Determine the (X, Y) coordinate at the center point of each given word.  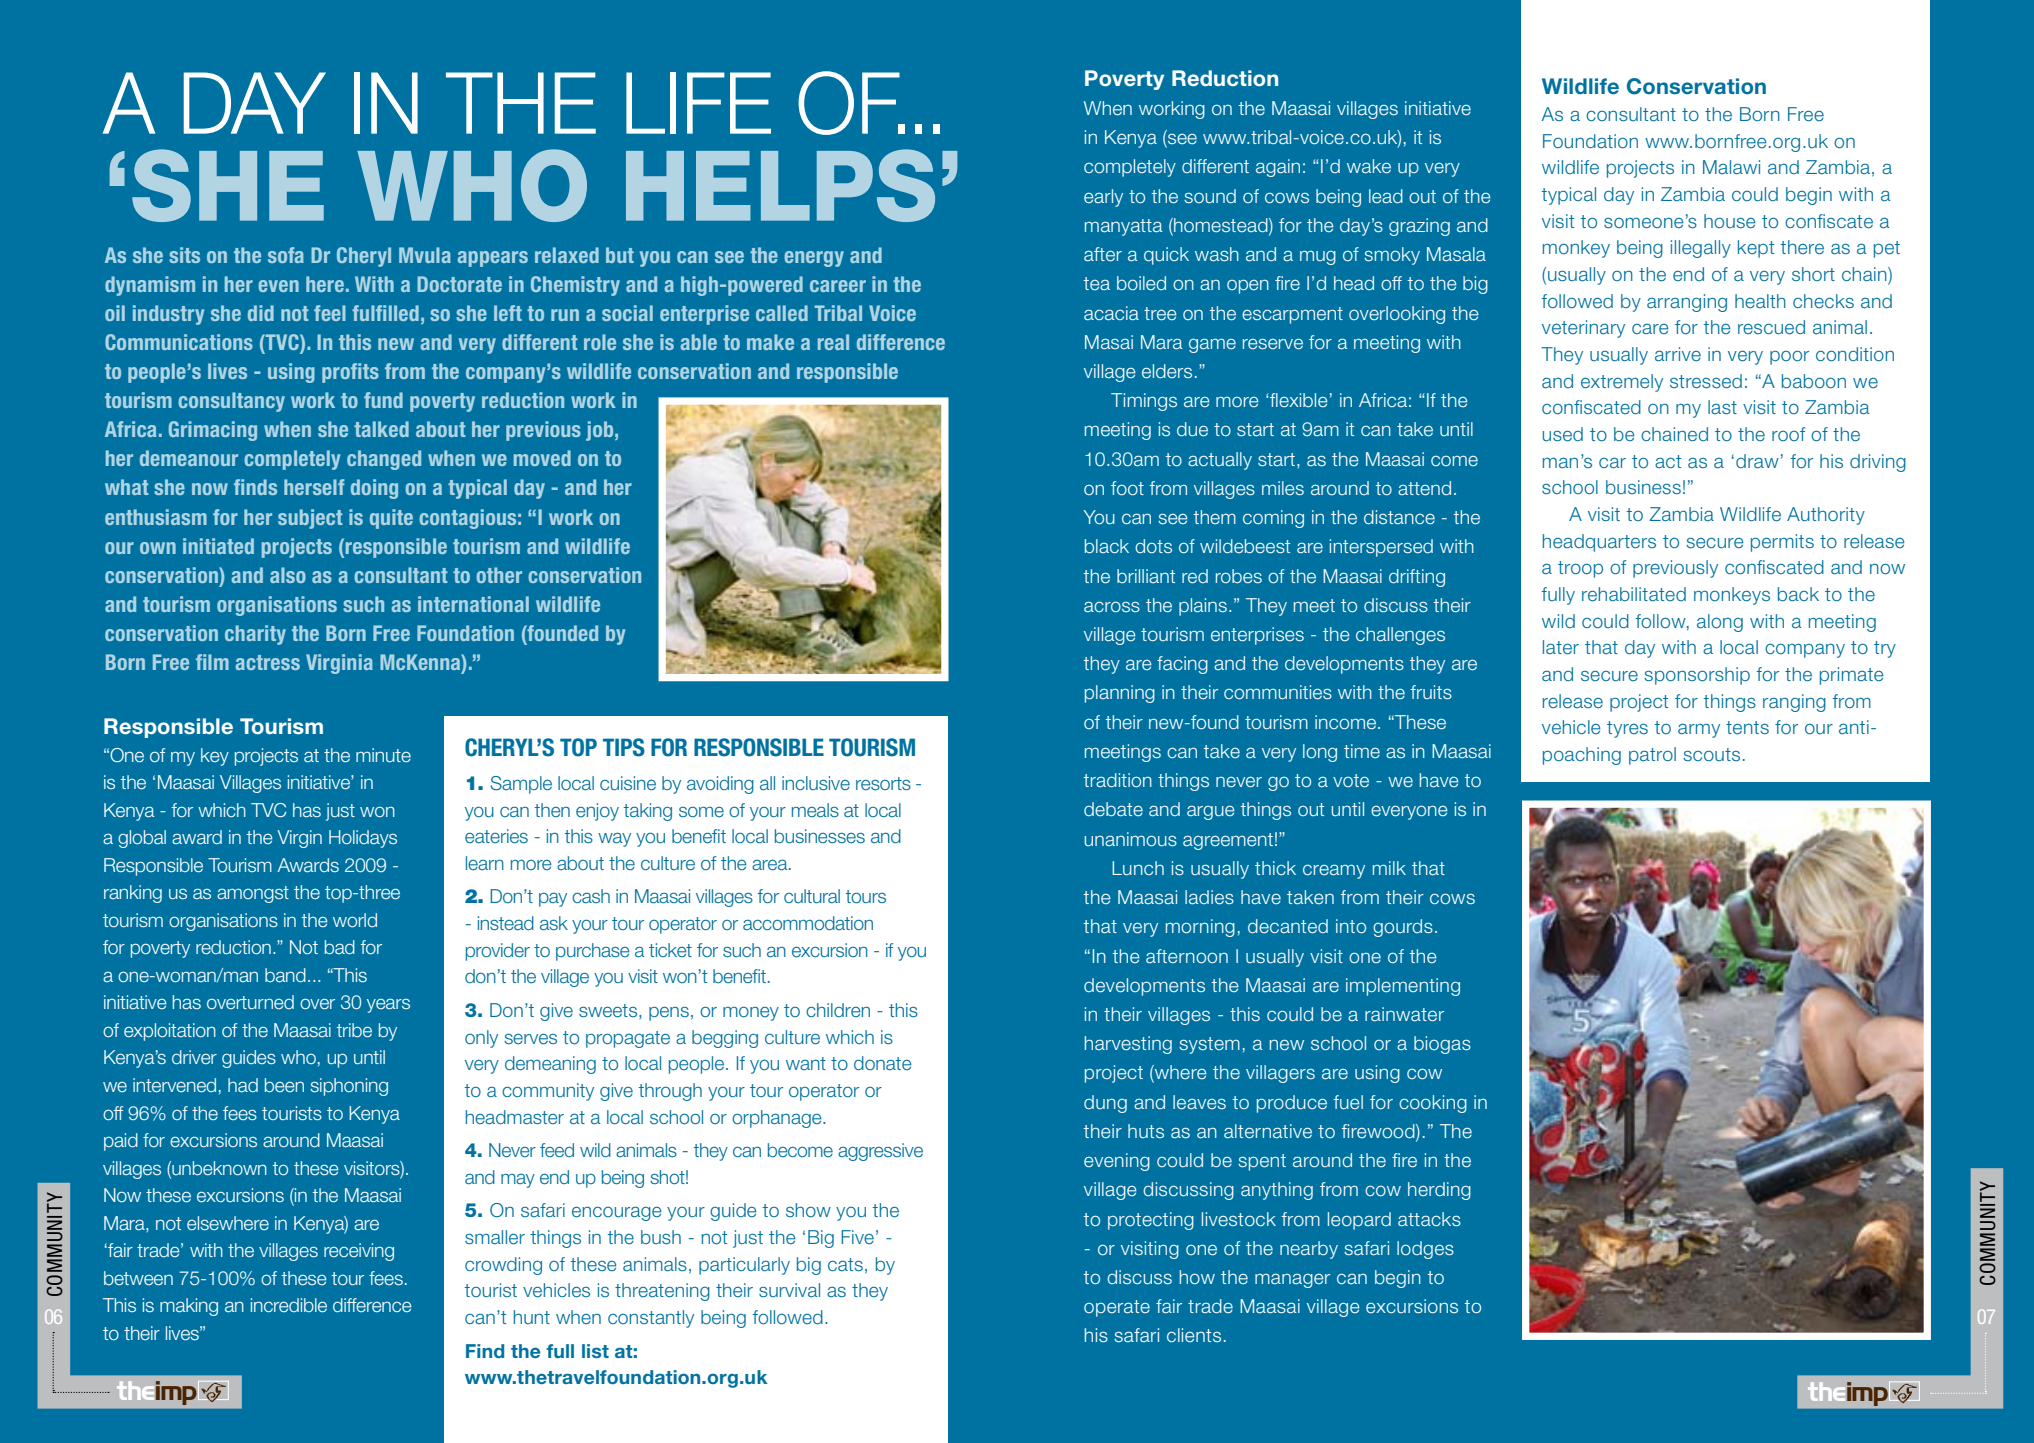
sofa (286, 255)
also (288, 575)
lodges (1425, 1250)
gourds (1403, 928)
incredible (289, 1305)
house (1730, 221)
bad (340, 947)
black (1107, 546)
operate (1117, 1308)
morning (1200, 928)
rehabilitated (1634, 594)
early (1103, 198)
